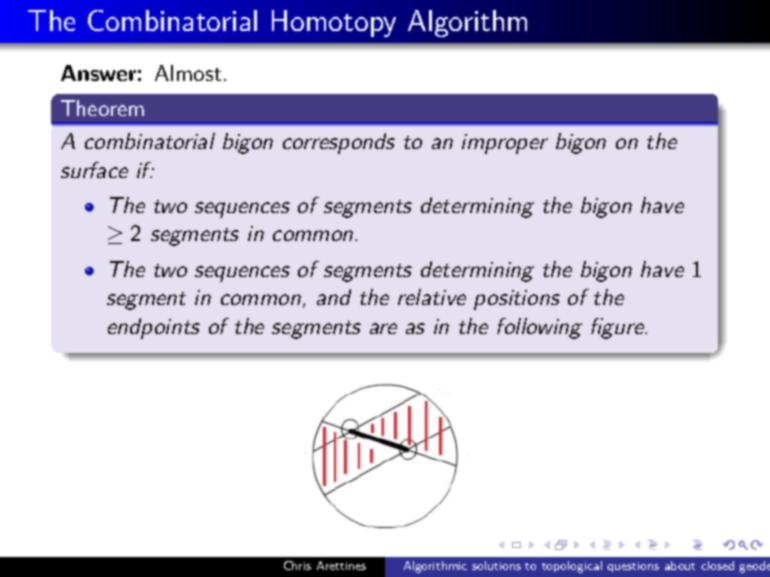 The height and width of the screenshot is (577, 770). I want to click on Theorem, so click(102, 108).
